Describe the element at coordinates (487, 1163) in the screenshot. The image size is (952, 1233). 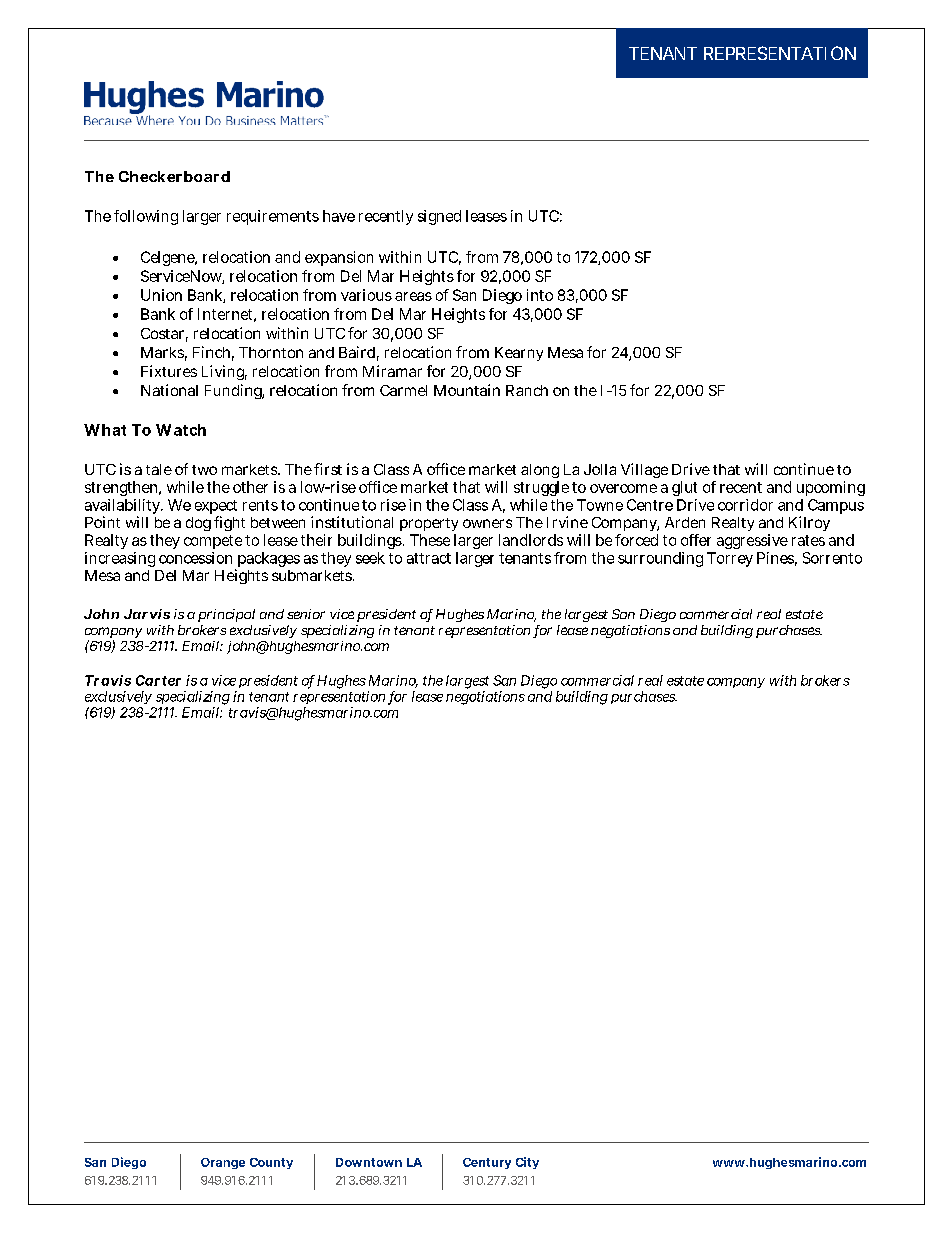
I see `Century` at that location.
